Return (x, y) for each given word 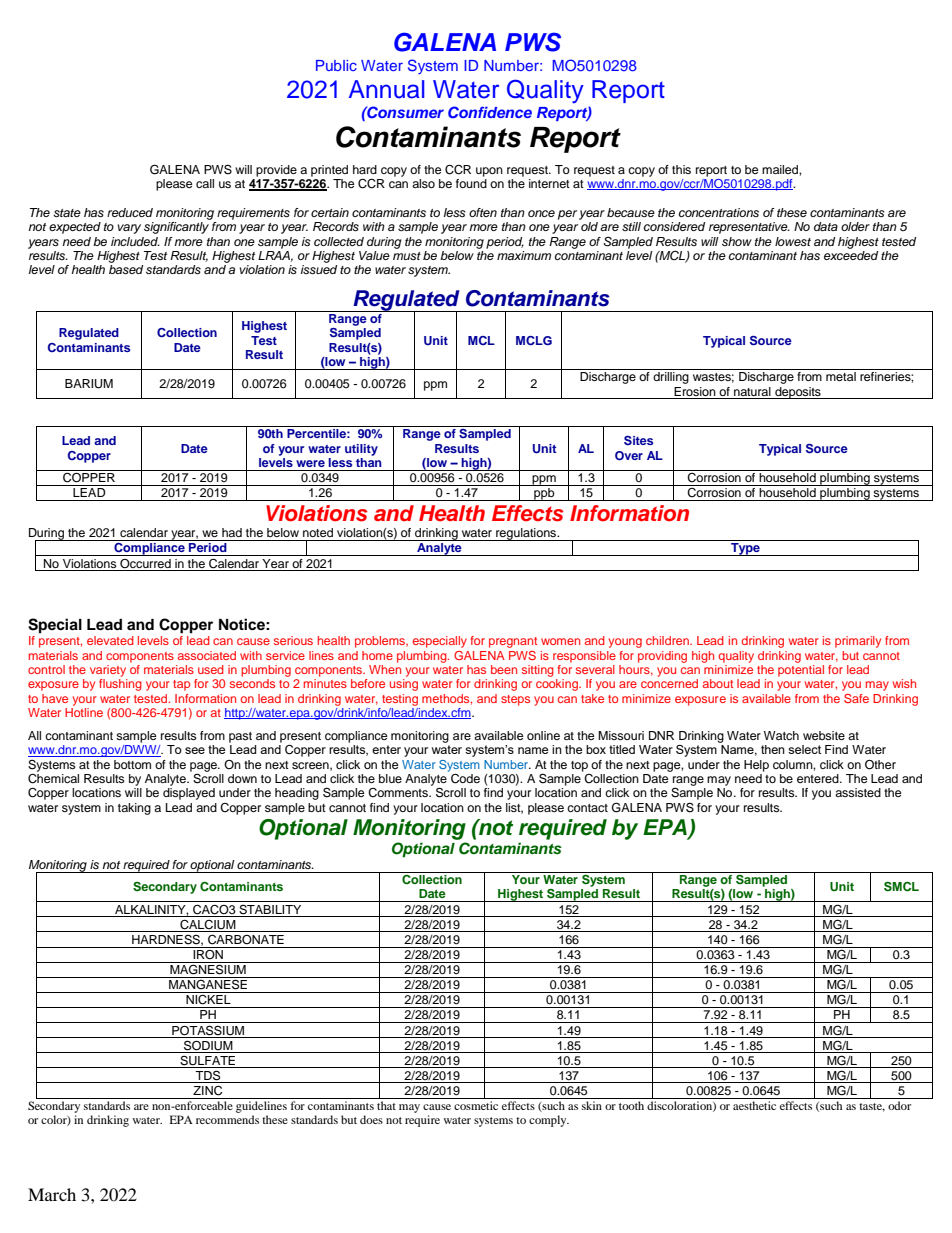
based (126, 269)
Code (465, 779)
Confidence (490, 112)
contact (587, 808)
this (681, 169)
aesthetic (754, 1105)
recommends (227, 1119)
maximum (524, 255)
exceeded (851, 254)
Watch (781, 735)
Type (745, 549)
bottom (132, 764)
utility (361, 450)
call (205, 183)
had (232, 532)
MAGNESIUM (208, 968)
